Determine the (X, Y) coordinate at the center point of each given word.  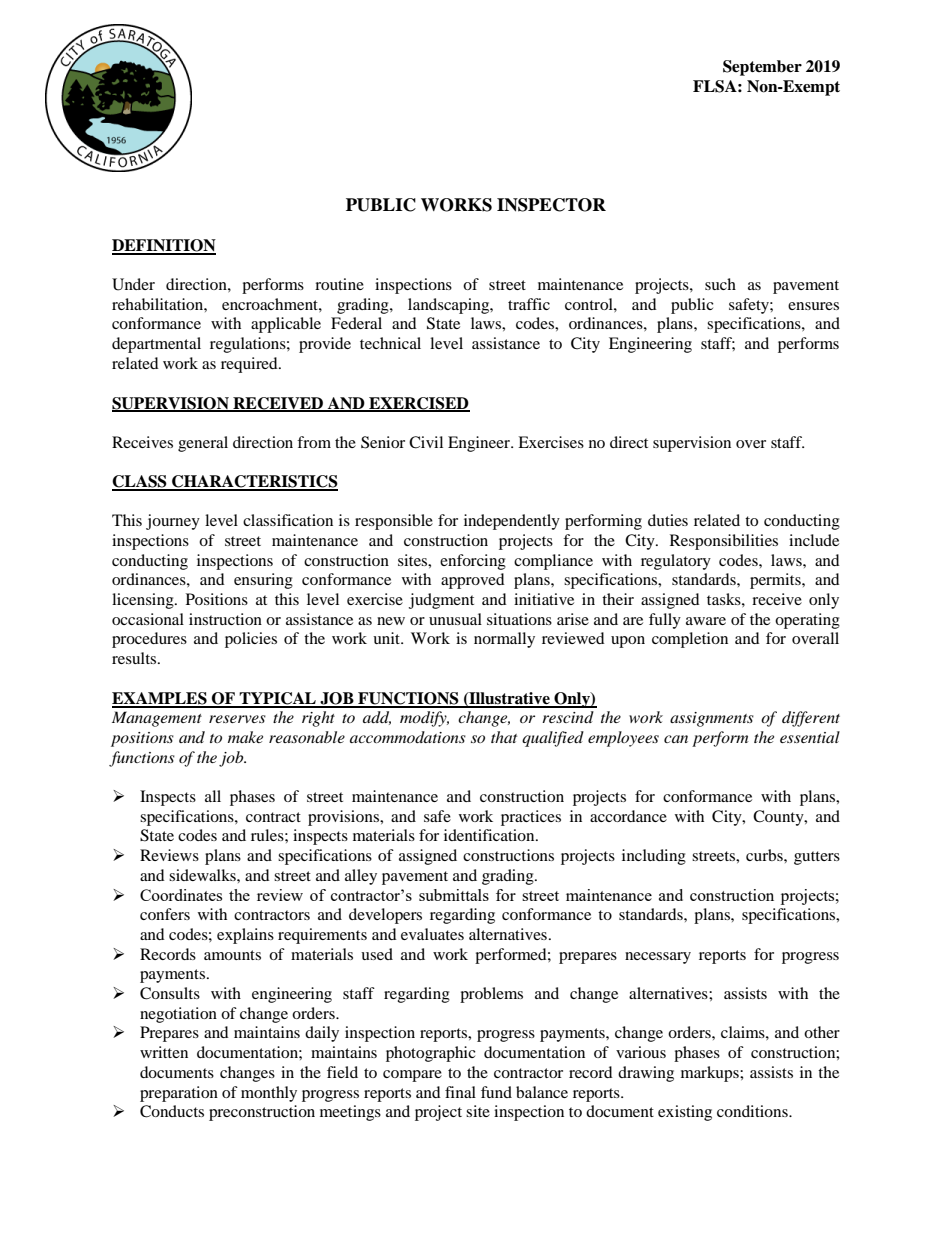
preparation (179, 1094)
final (460, 1092)
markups (711, 1074)
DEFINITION (164, 246)
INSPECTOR (551, 205)
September (762, 68)
